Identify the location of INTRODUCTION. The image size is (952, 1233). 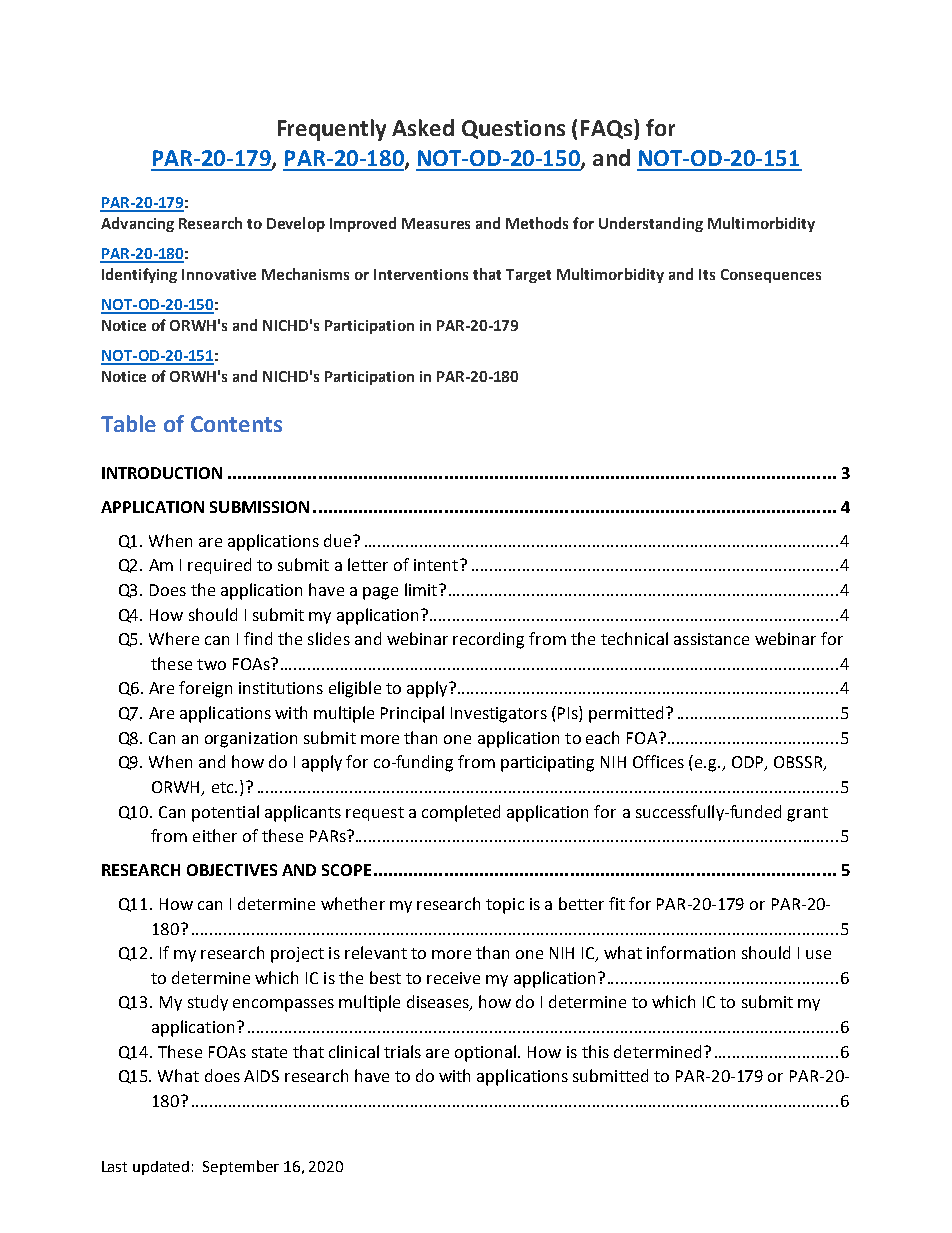
(162, 473).
